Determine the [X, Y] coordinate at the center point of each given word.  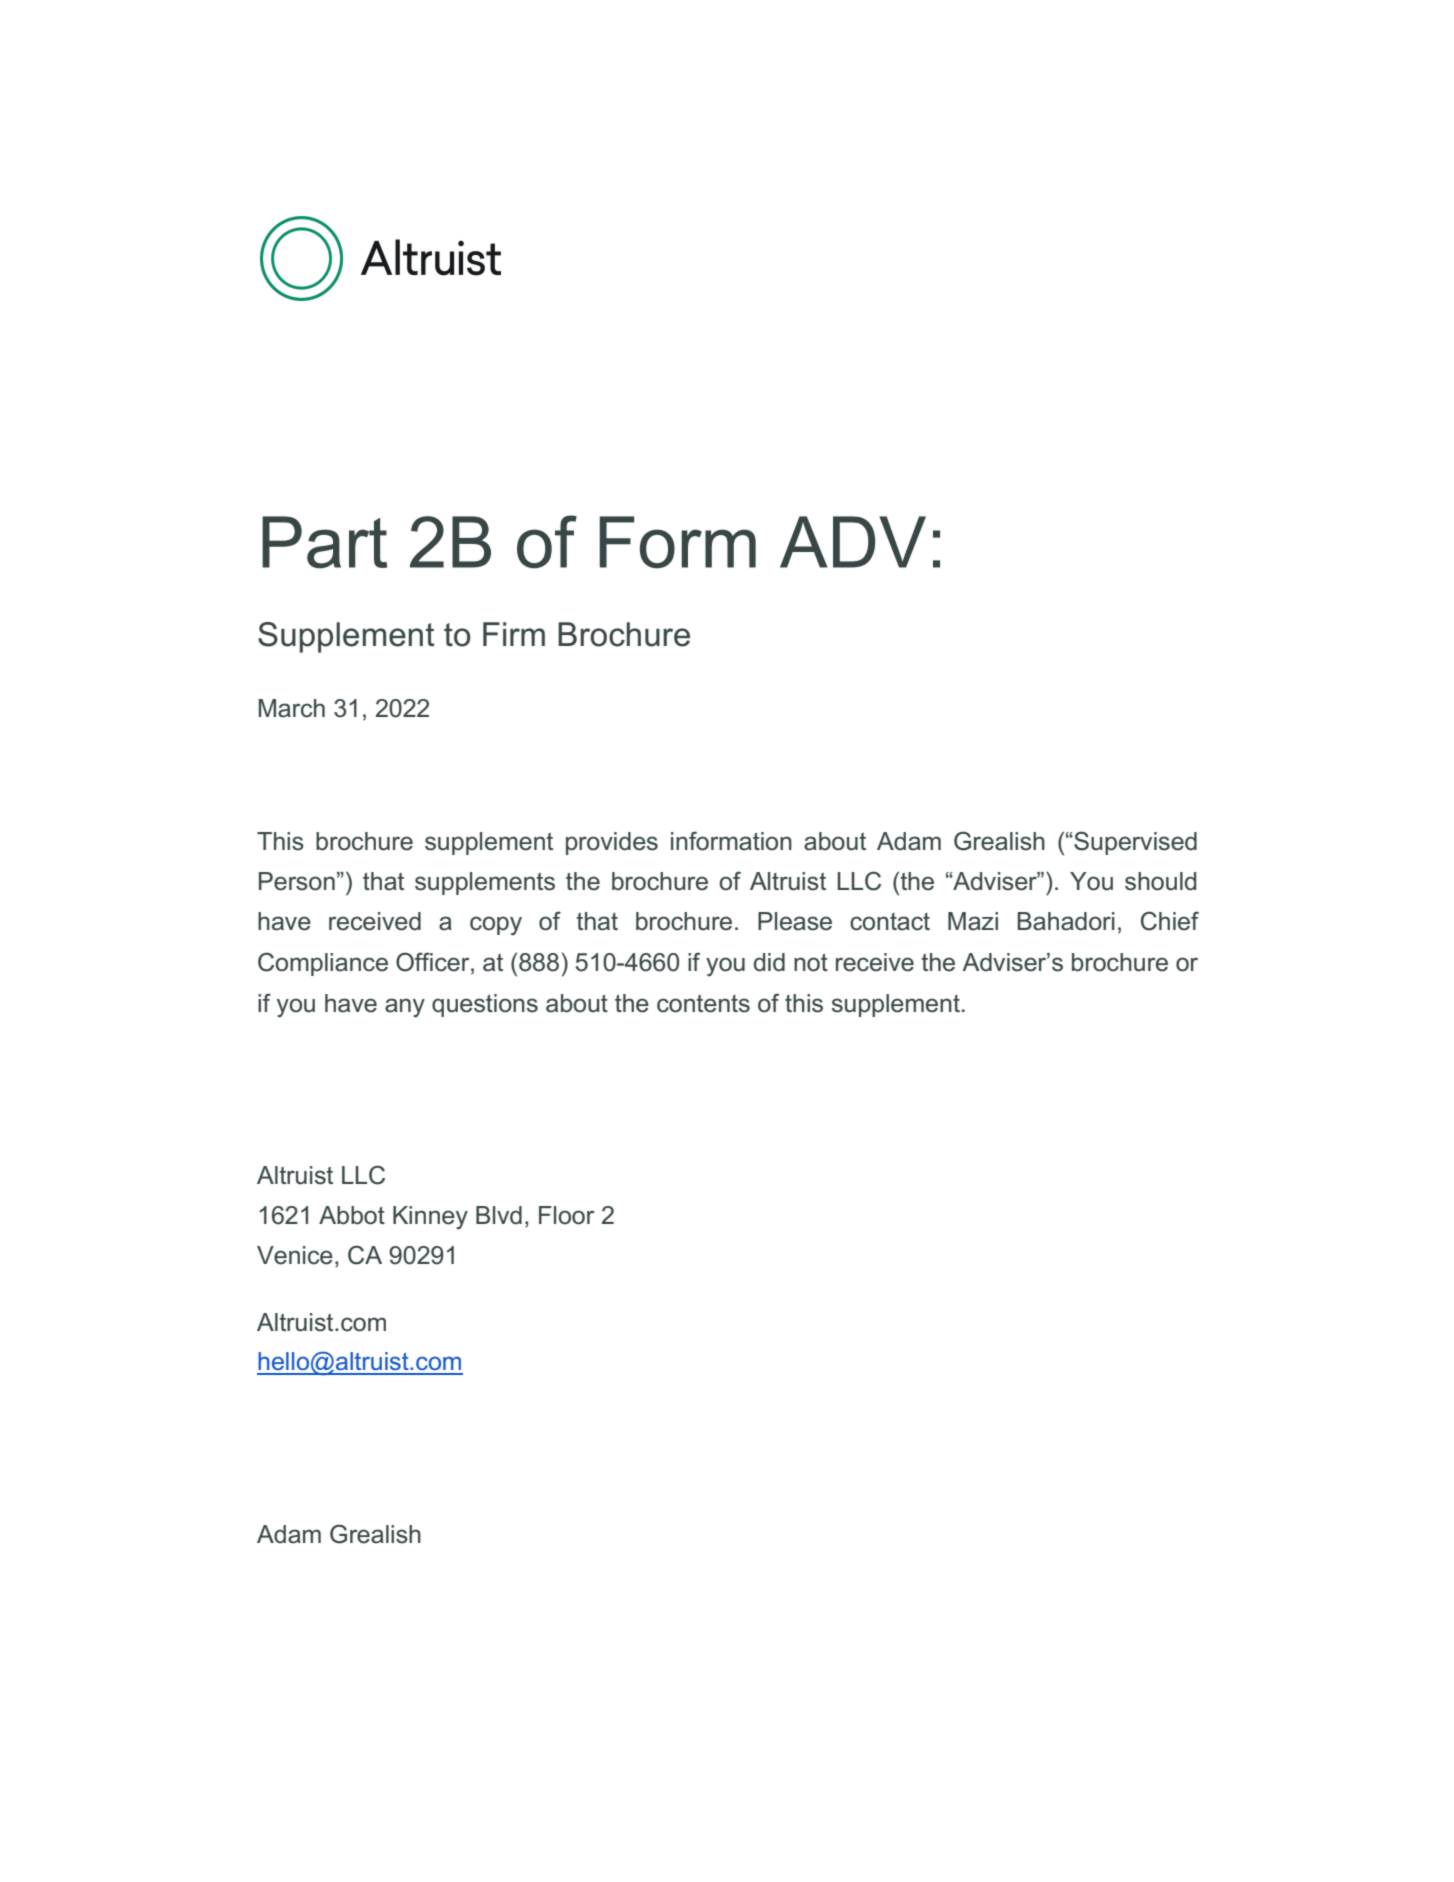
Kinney [430, 1218]
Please [795, 921]
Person [297, 881]
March [292, 708]
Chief [1170, 921]
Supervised [1134, 843]
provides [612, 843]
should [1160, 881]
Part [324, 542]
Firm [514, 634]
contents [703, 1004]
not [811, 963]
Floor [567, 1215]
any [405, 1008]
